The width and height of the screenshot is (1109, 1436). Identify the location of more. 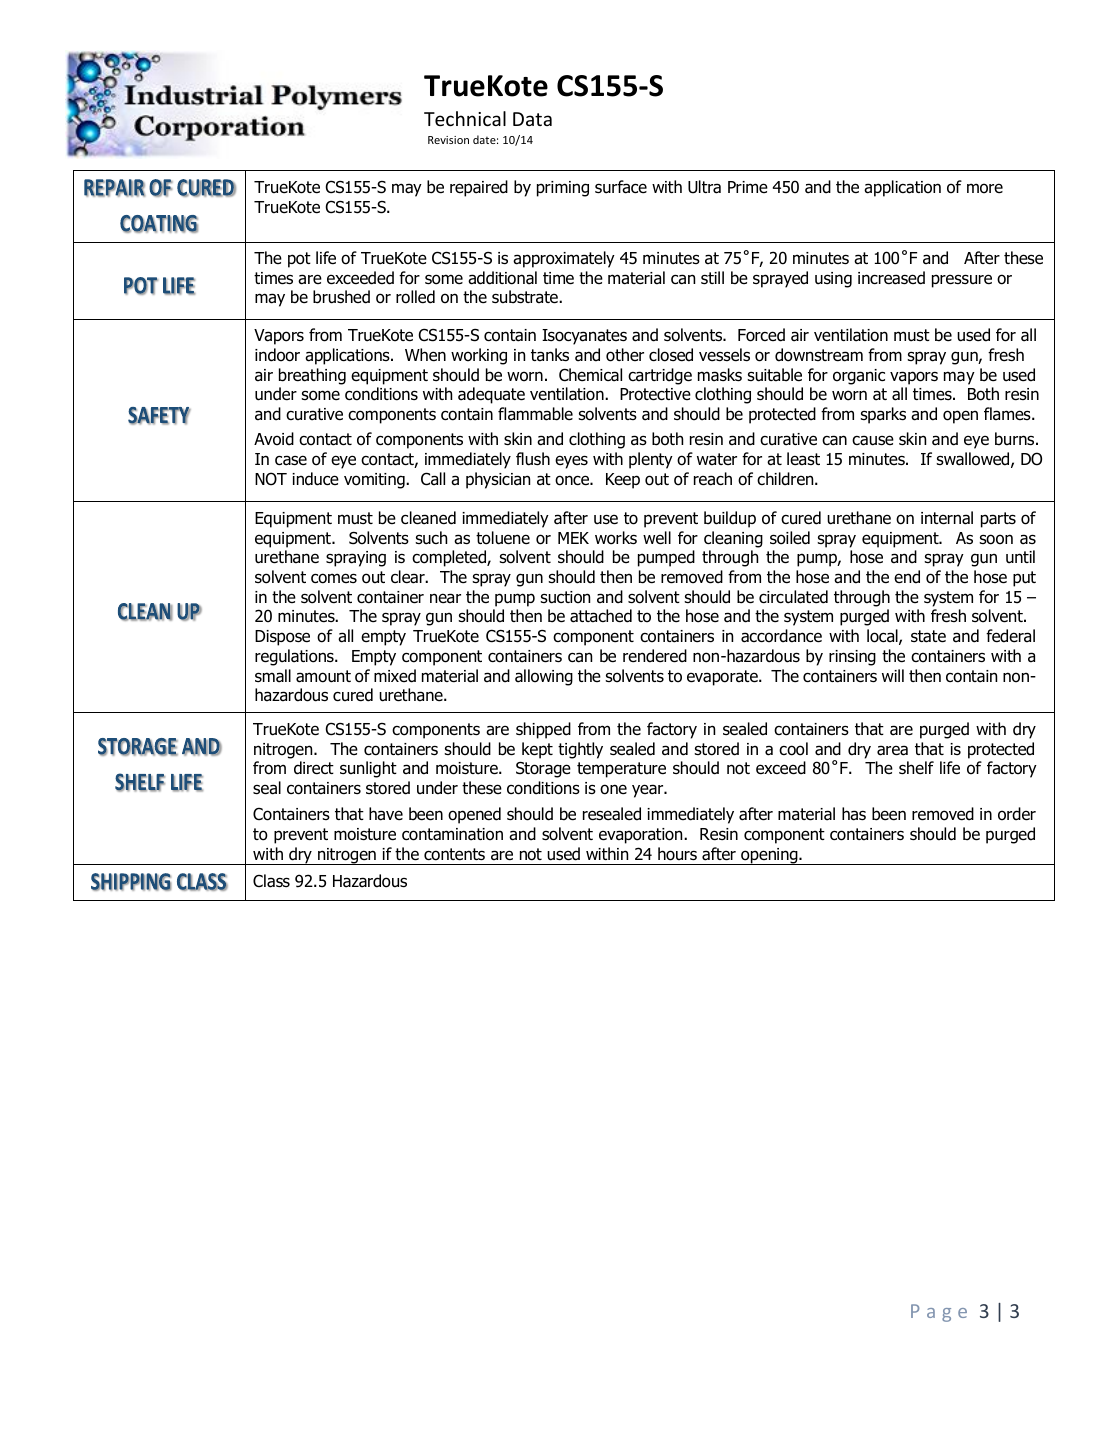
(985, 188).
